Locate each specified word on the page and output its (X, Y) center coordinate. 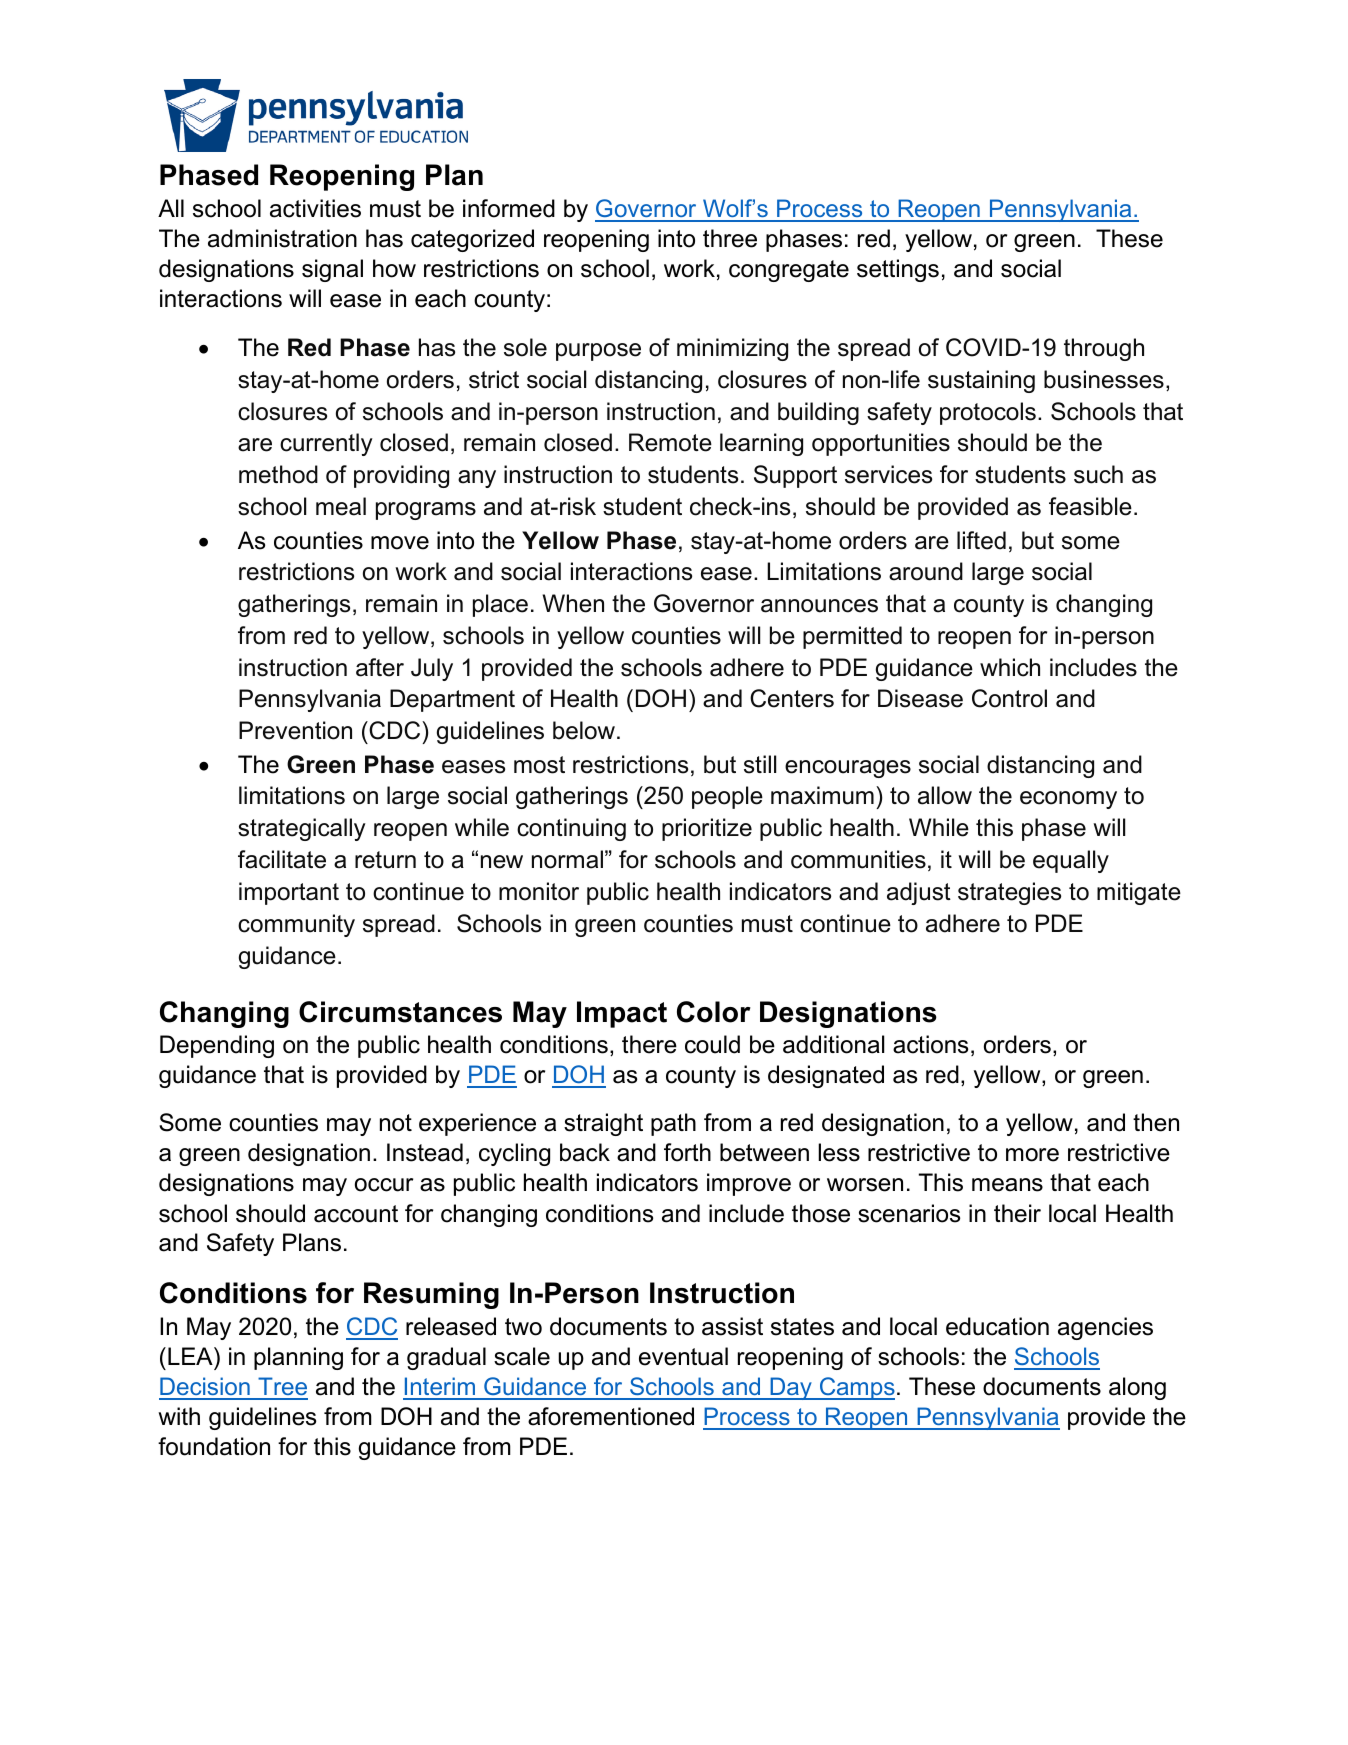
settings (898, 270)
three (730, 238)
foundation (214, 1446)
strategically (302, 829)
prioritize (707, 829)
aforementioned (611, 1416)
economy (1068, 800)
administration (282, 238)
